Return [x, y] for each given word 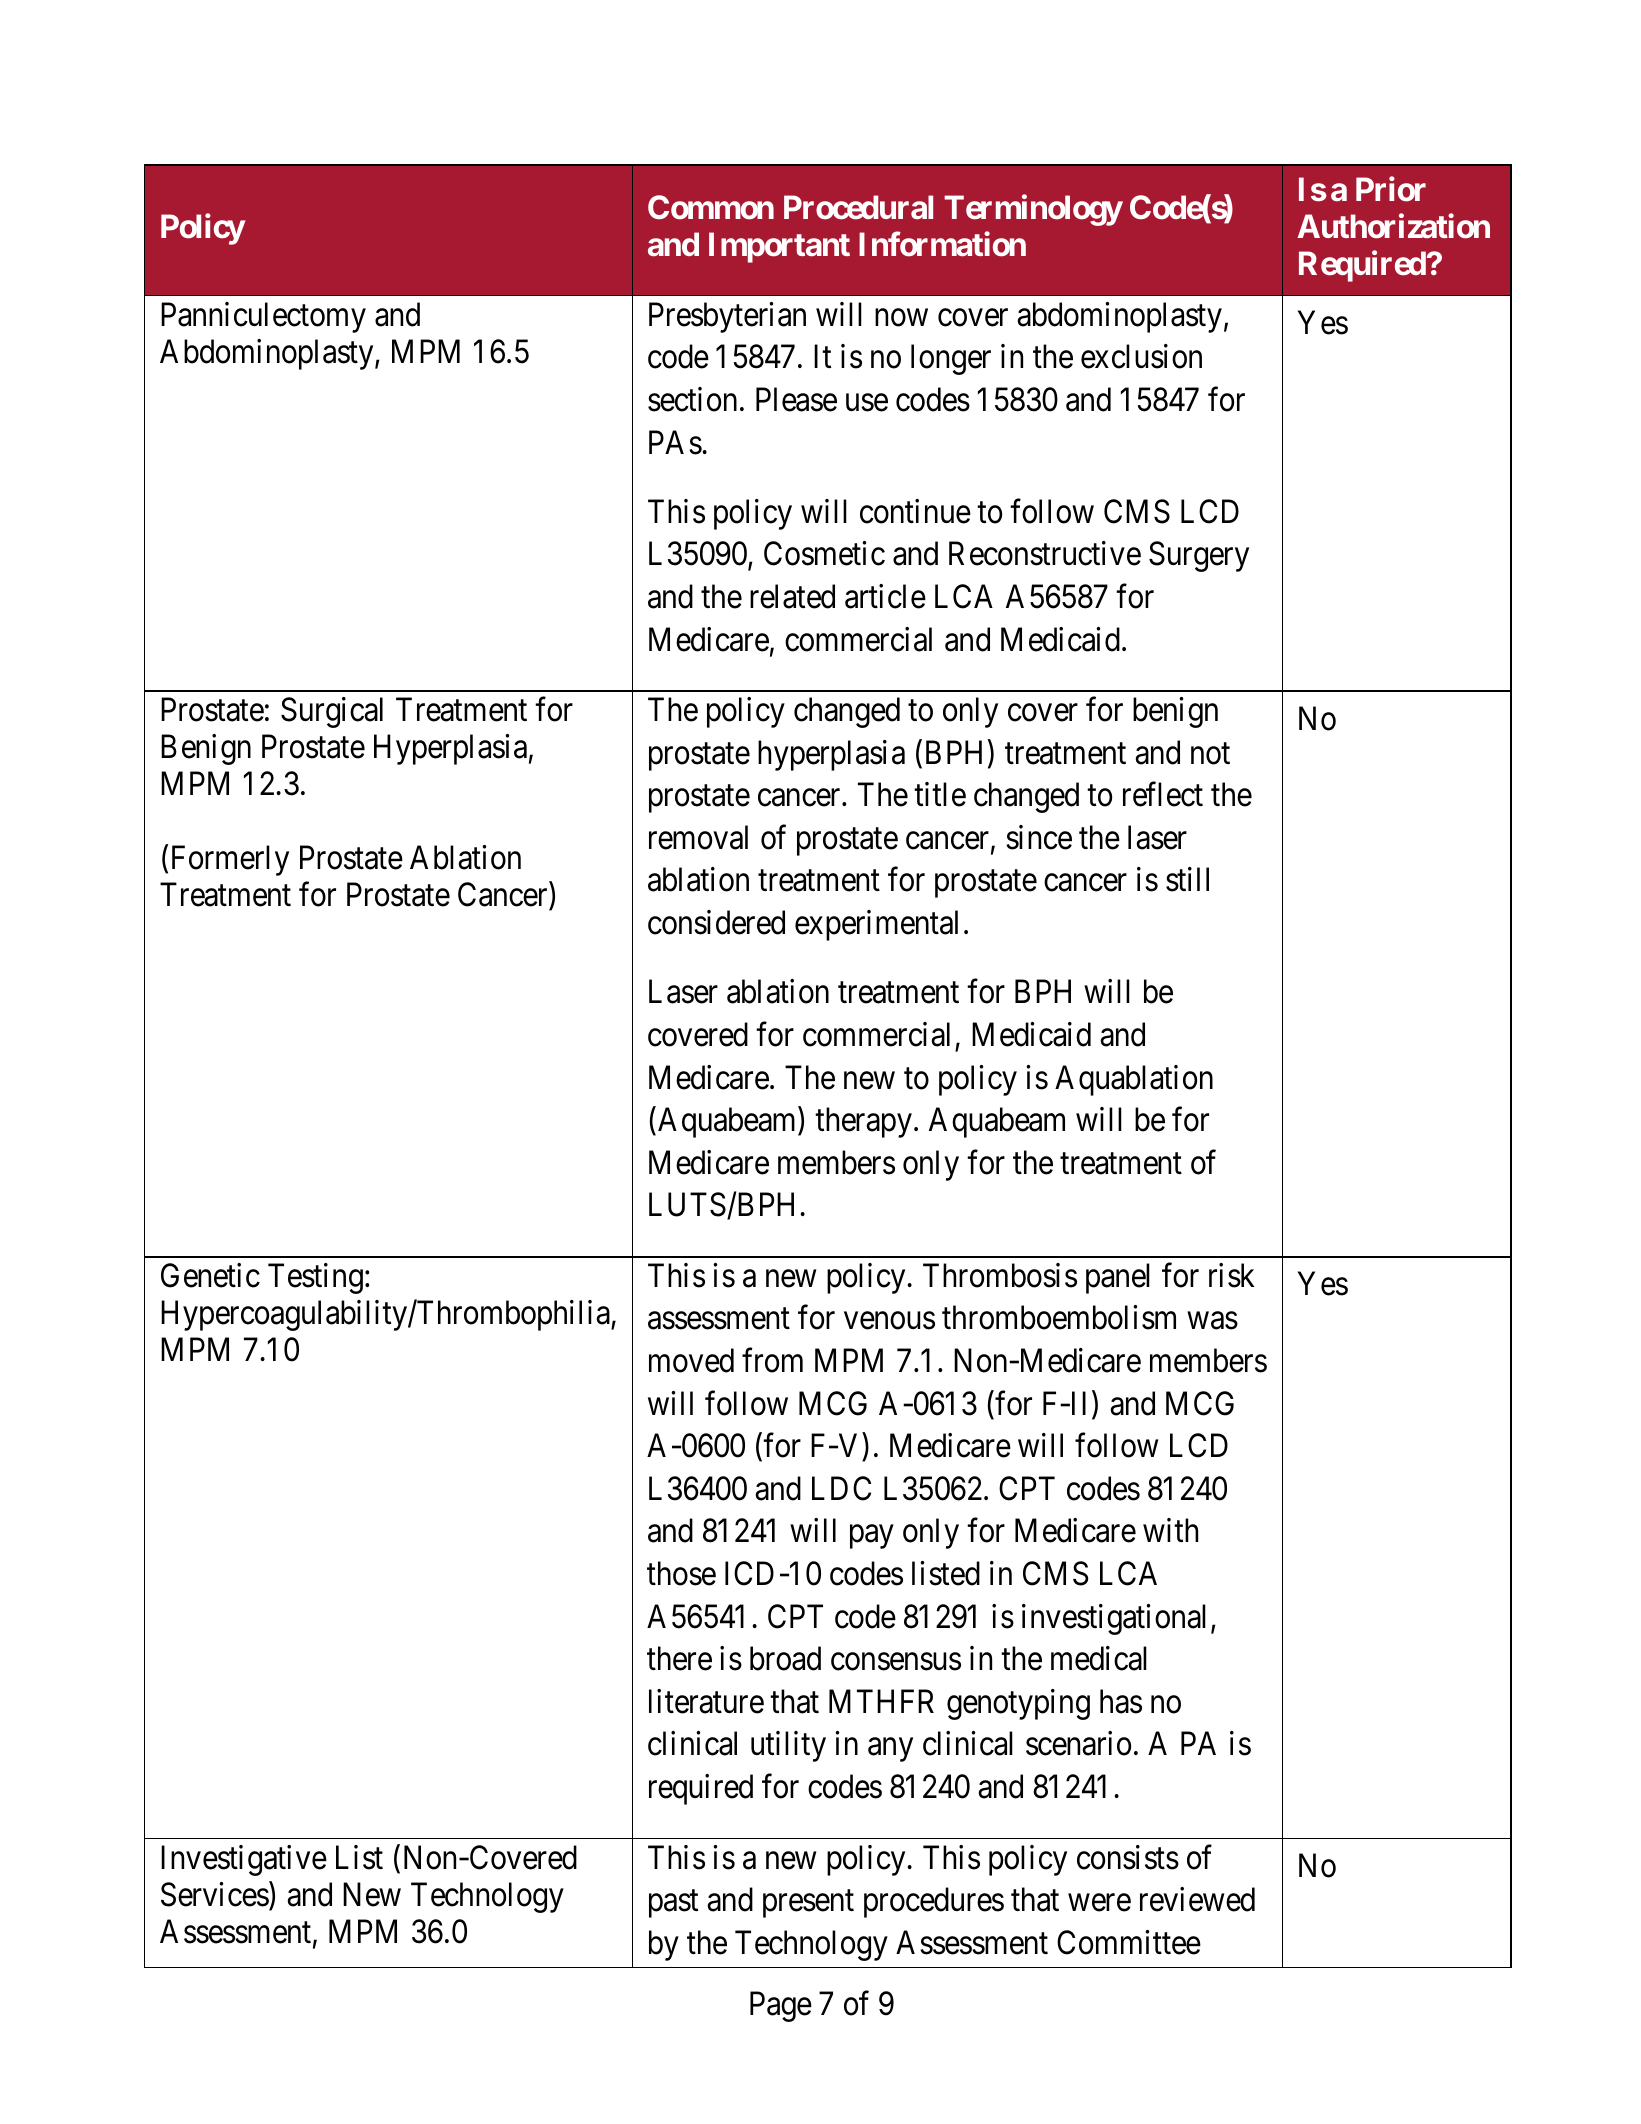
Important [779, 247]
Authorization [1393, 226]
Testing [315, 1278]
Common [711, 207]
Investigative [244, 1860]
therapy [863, 1122]
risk [1232, 1275]
